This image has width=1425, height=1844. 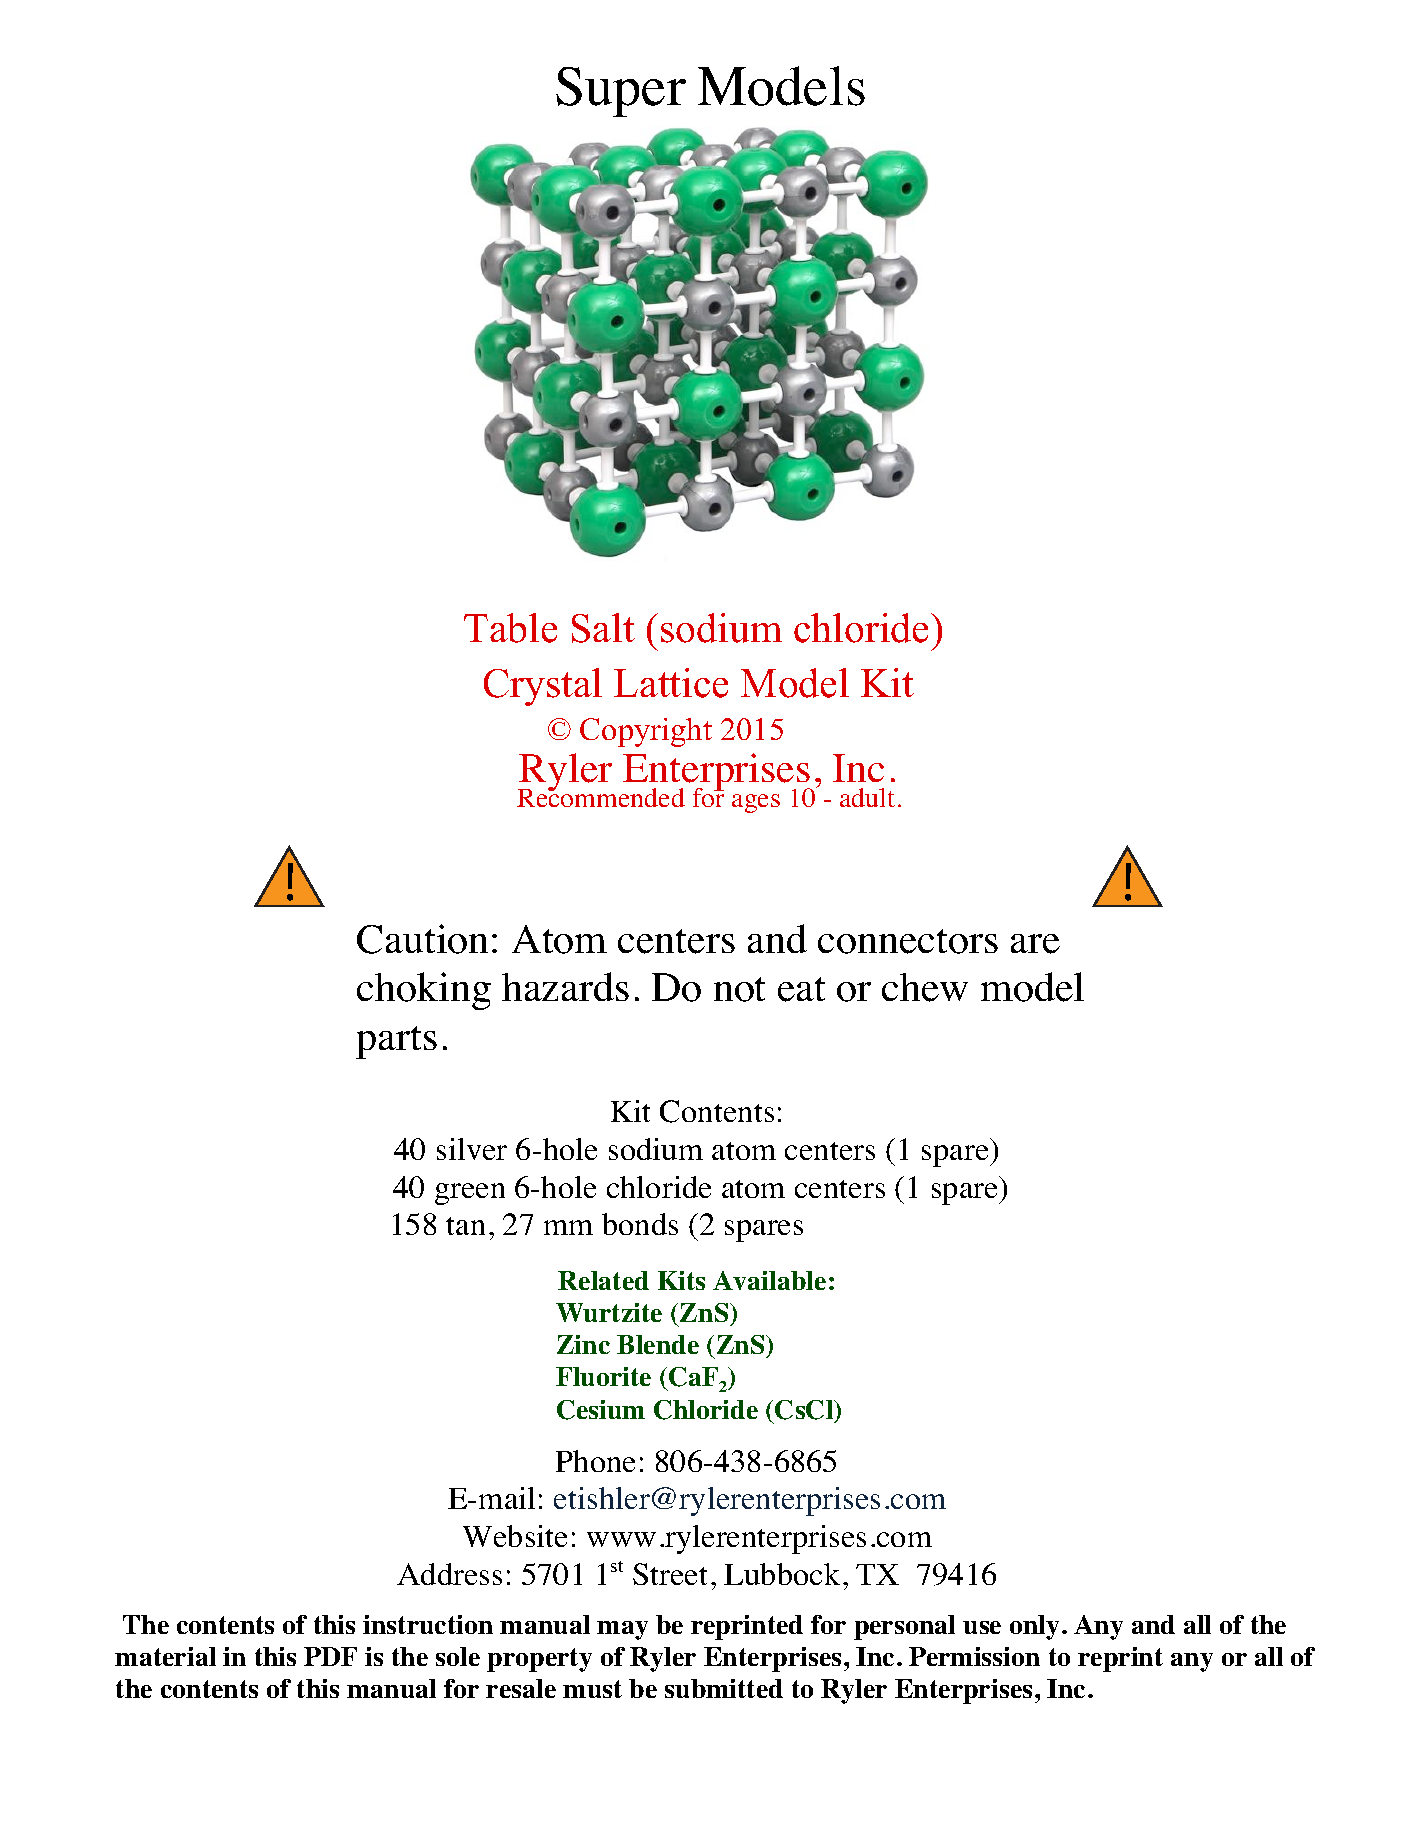 I want to click on adult, so click(x=867, y=797).
